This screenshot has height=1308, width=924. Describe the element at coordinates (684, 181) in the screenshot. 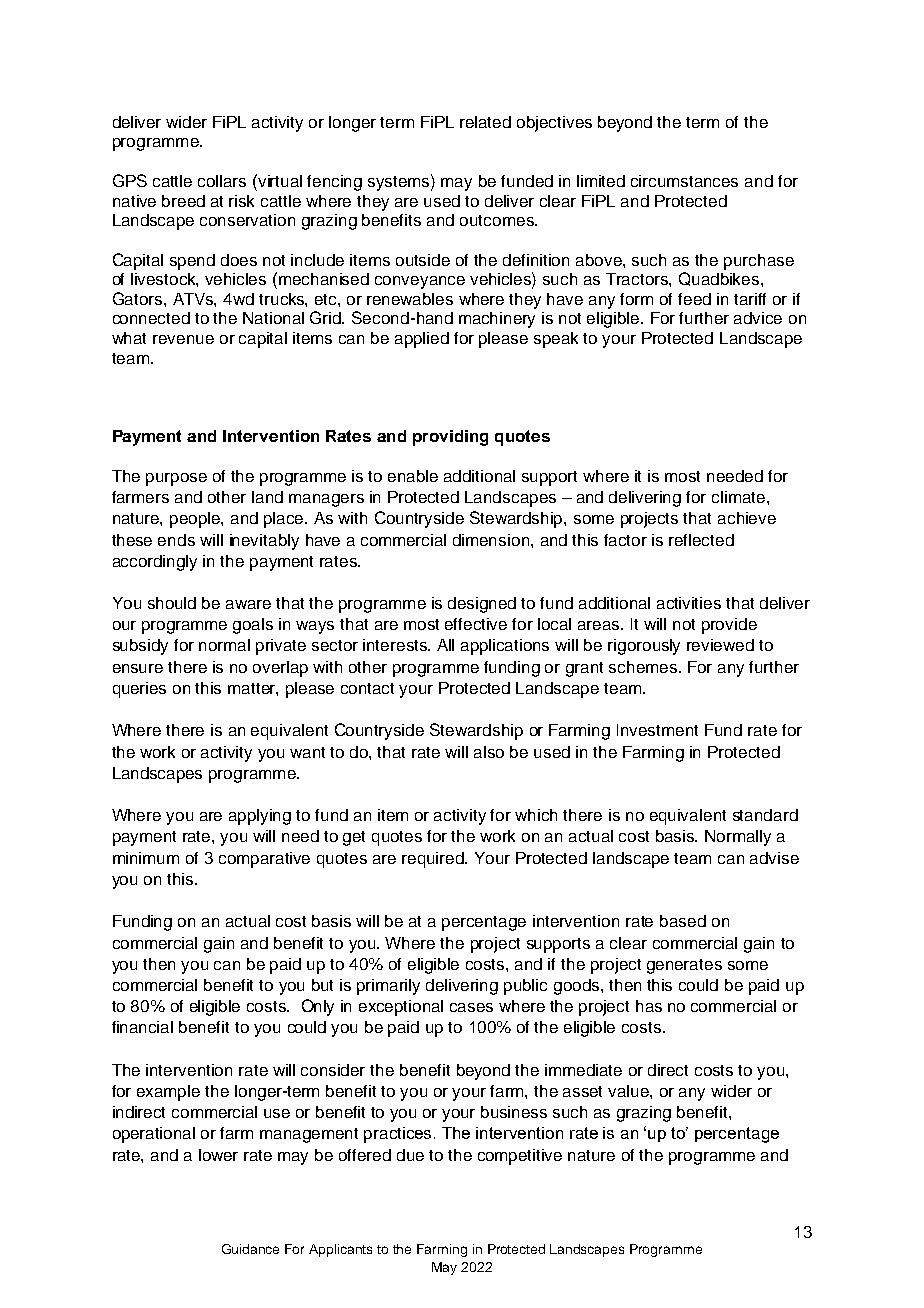

I see `circumstances` at that location.
